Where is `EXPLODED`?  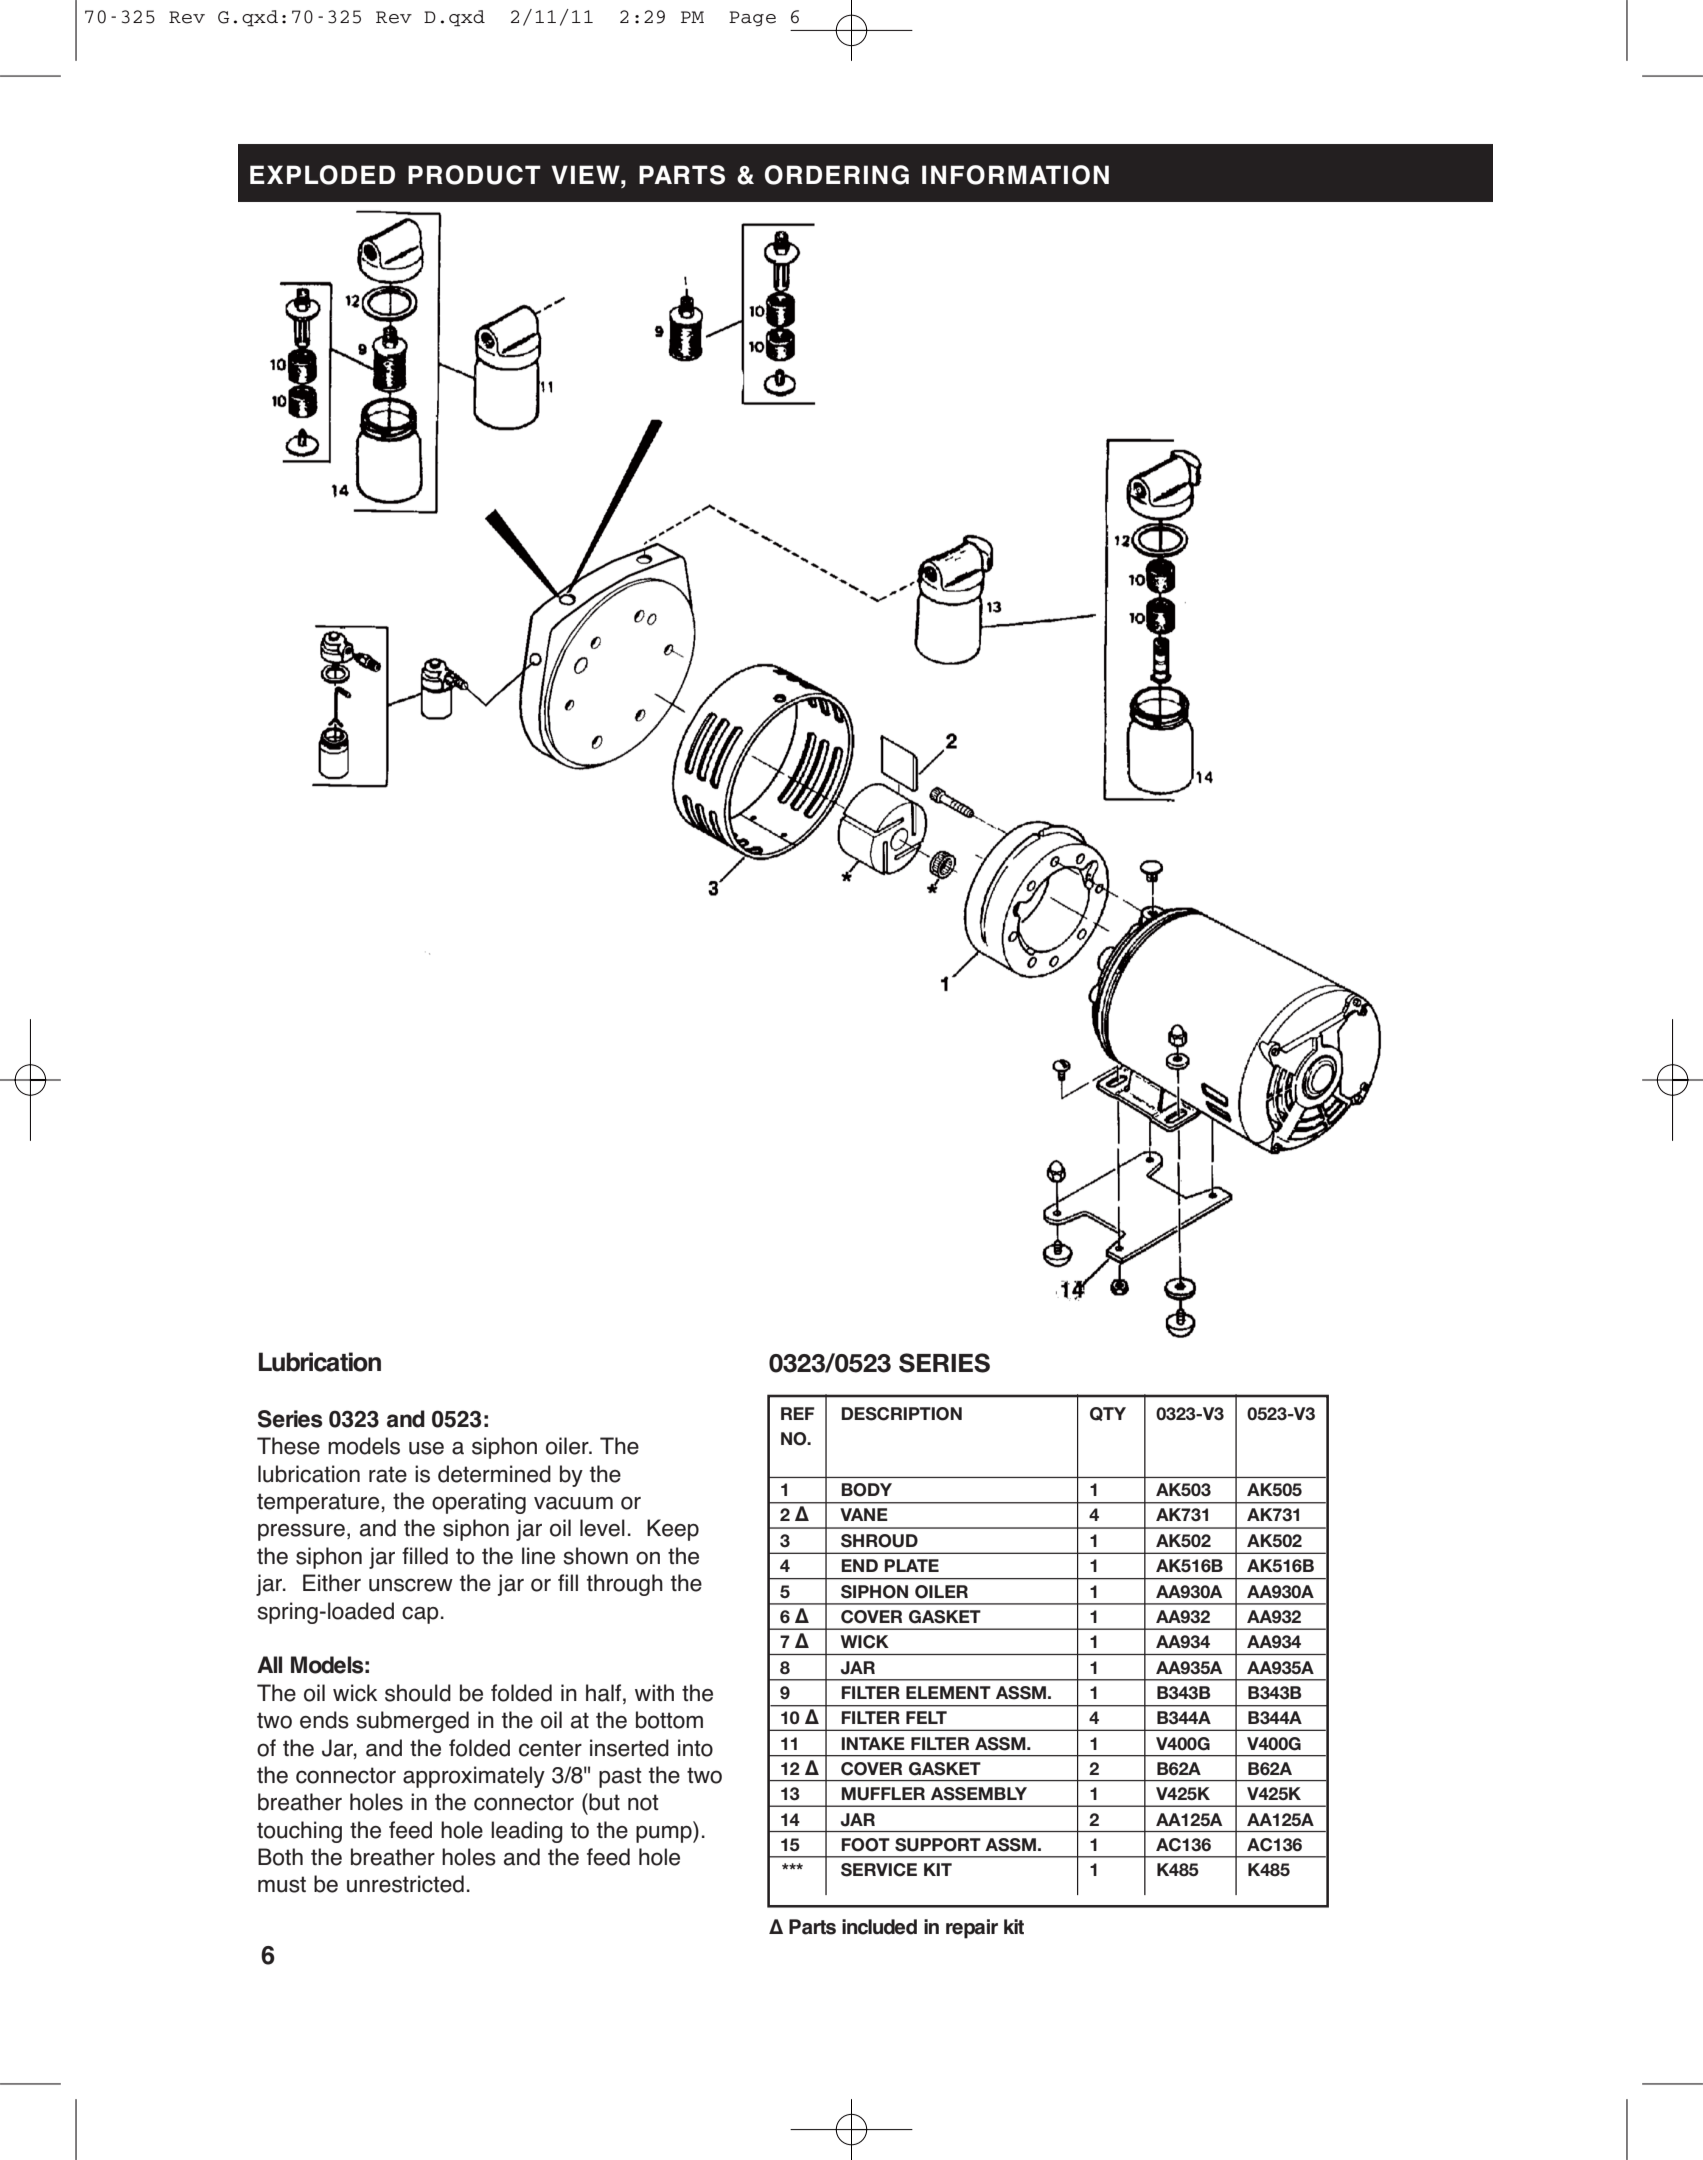
EXPLODED is located at coordinates (322, 175).
